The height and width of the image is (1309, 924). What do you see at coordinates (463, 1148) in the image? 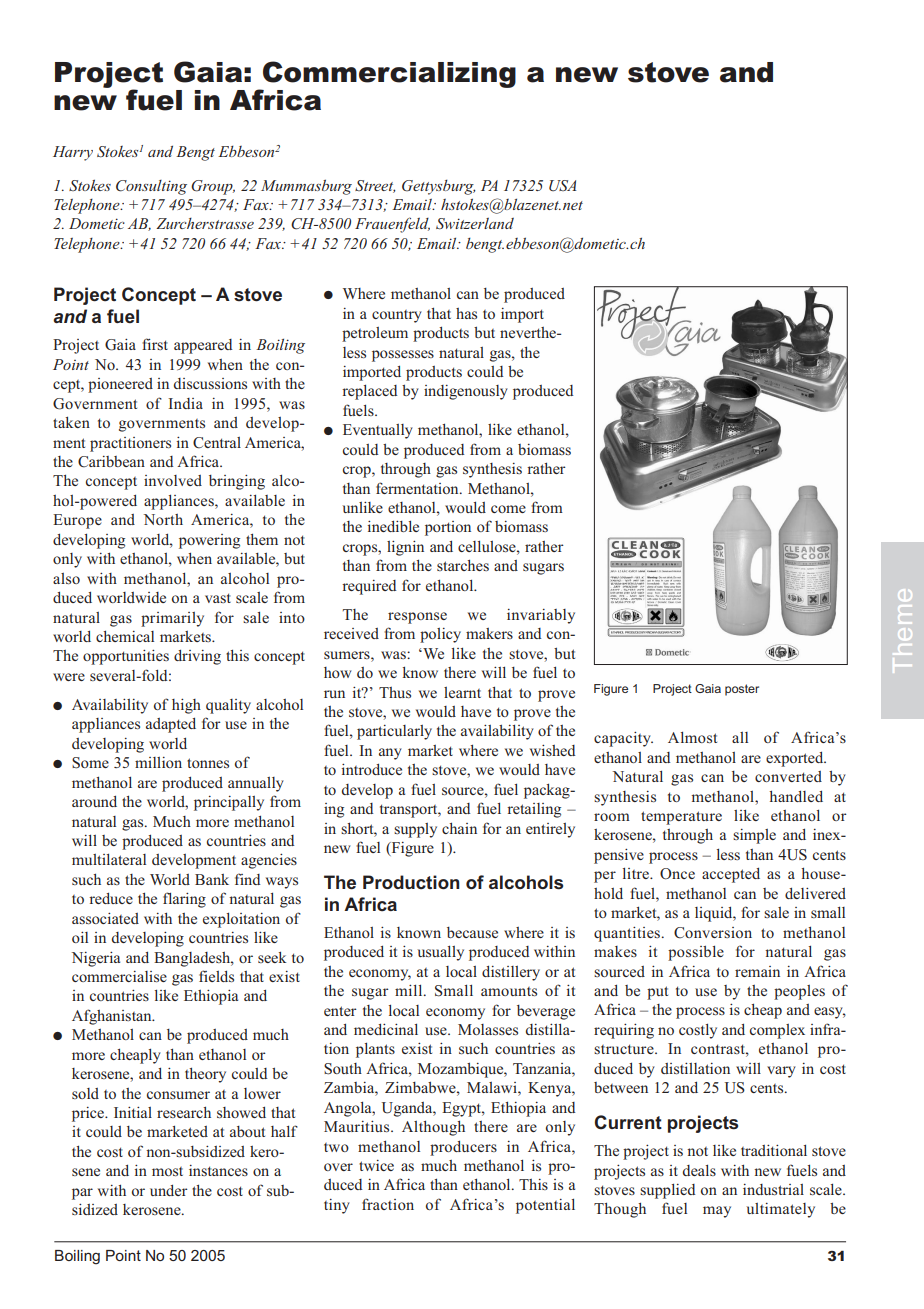
I see `producers` at bounding box center [463, 1148].
